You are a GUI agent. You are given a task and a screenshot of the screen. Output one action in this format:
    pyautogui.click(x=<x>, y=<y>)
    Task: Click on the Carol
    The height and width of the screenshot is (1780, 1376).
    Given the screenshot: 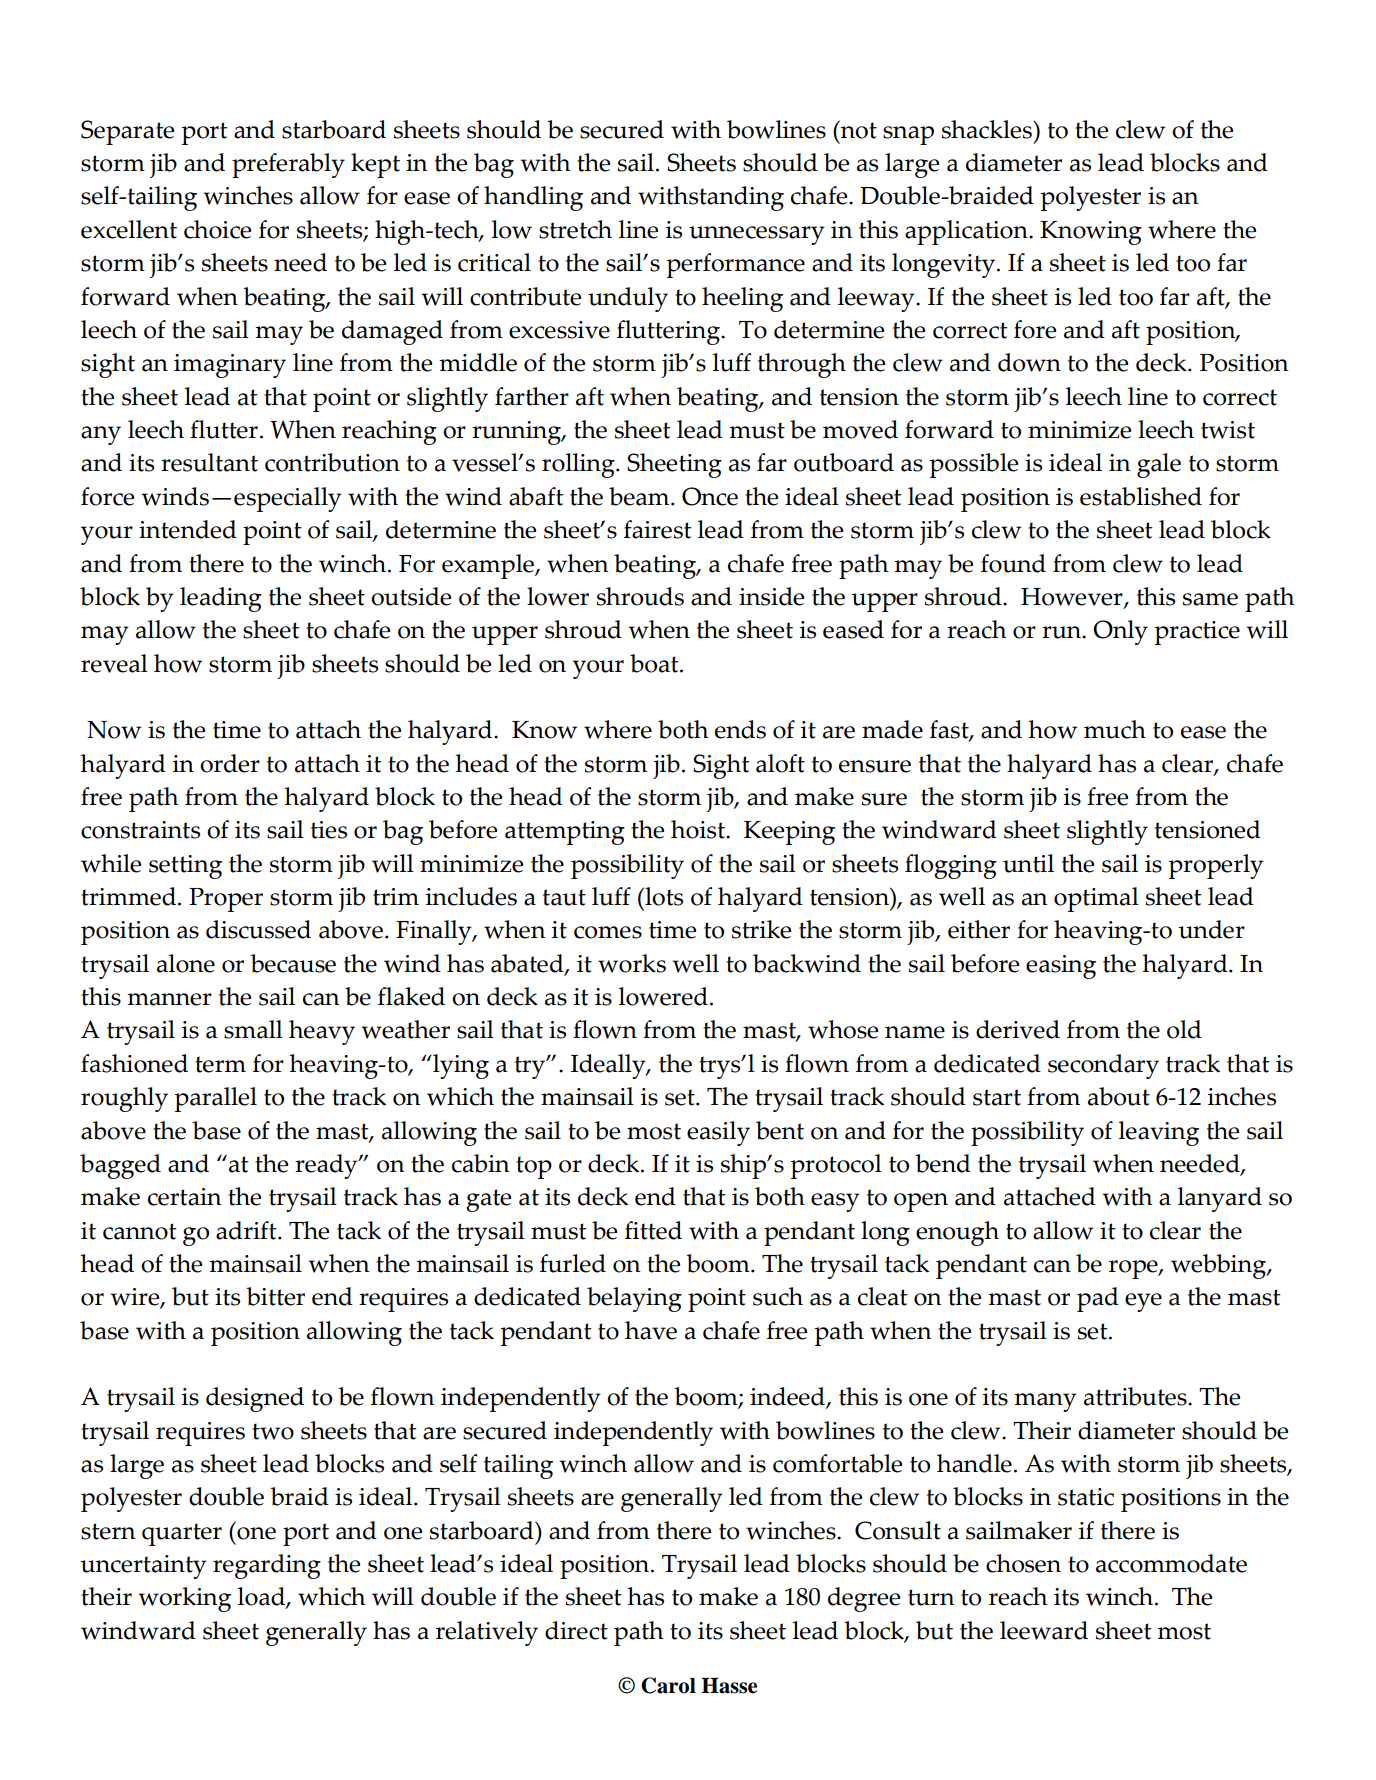 What is the action you would take?
    pyautogui.click(x=668, y=1685)
